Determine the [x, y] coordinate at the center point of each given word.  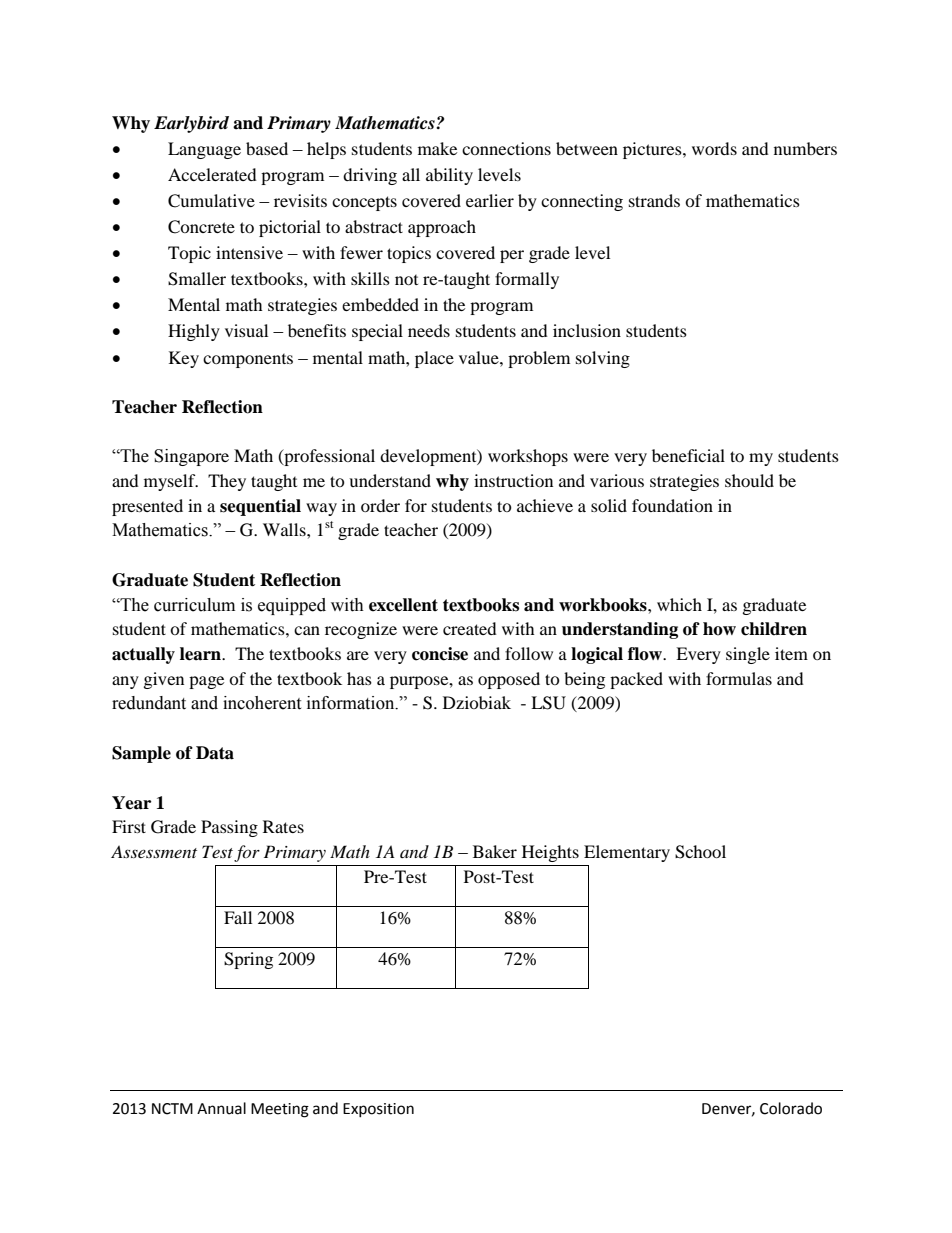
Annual [221, 1108]
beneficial [688, 455]
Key [184, 359]
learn [201, 654]
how [719, 629]
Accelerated [212, 174]
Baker [495, 851]
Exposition [378, 1110]
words [714, 148]
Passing [229, 828]
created [470, 628]
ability [449, 176]
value [480, 357]
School [700, 852]
